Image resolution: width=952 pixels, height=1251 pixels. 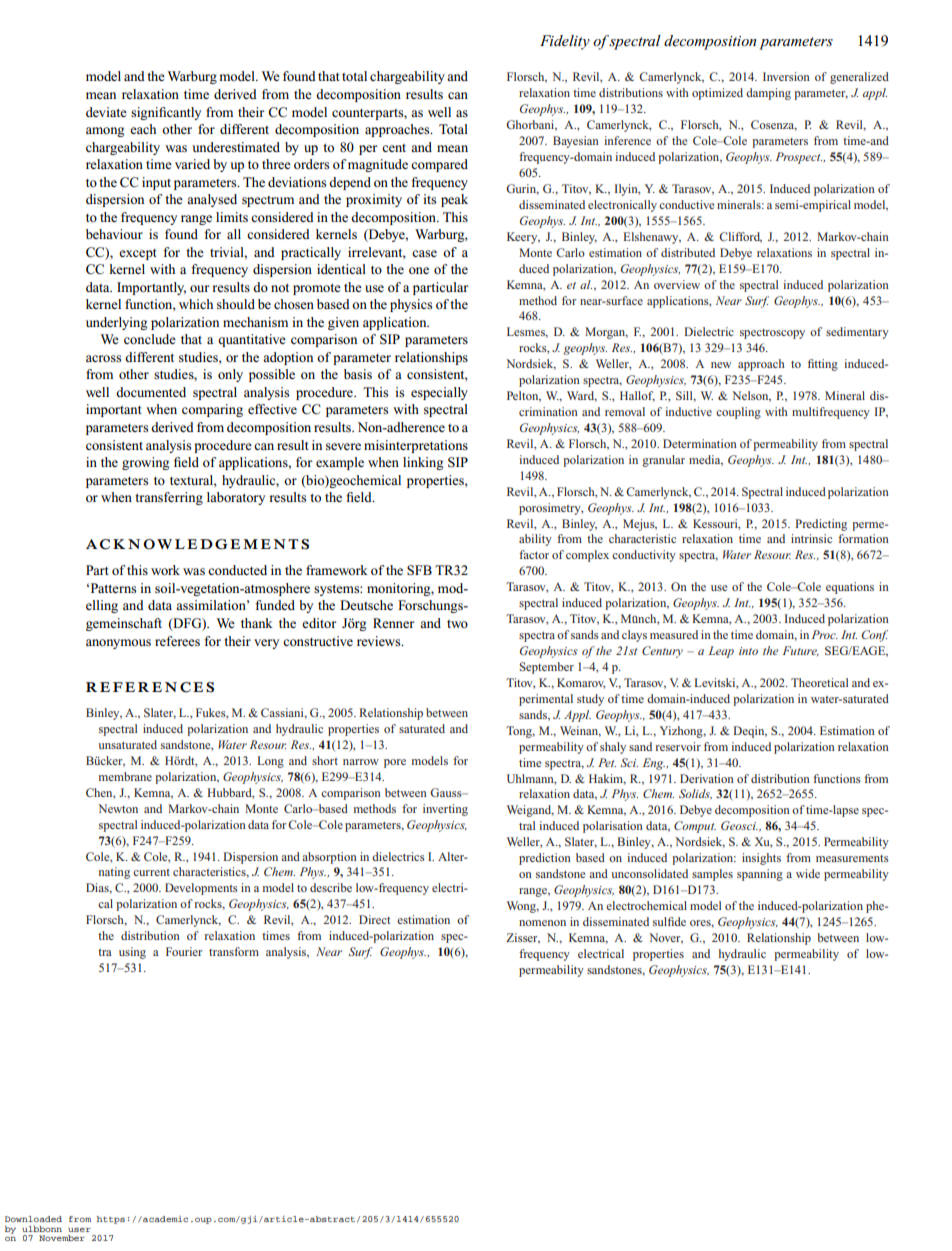 What do you see at coordinates (106, 112) in the screenshot?
I see `deviate` at bounding box center [106, 112].
